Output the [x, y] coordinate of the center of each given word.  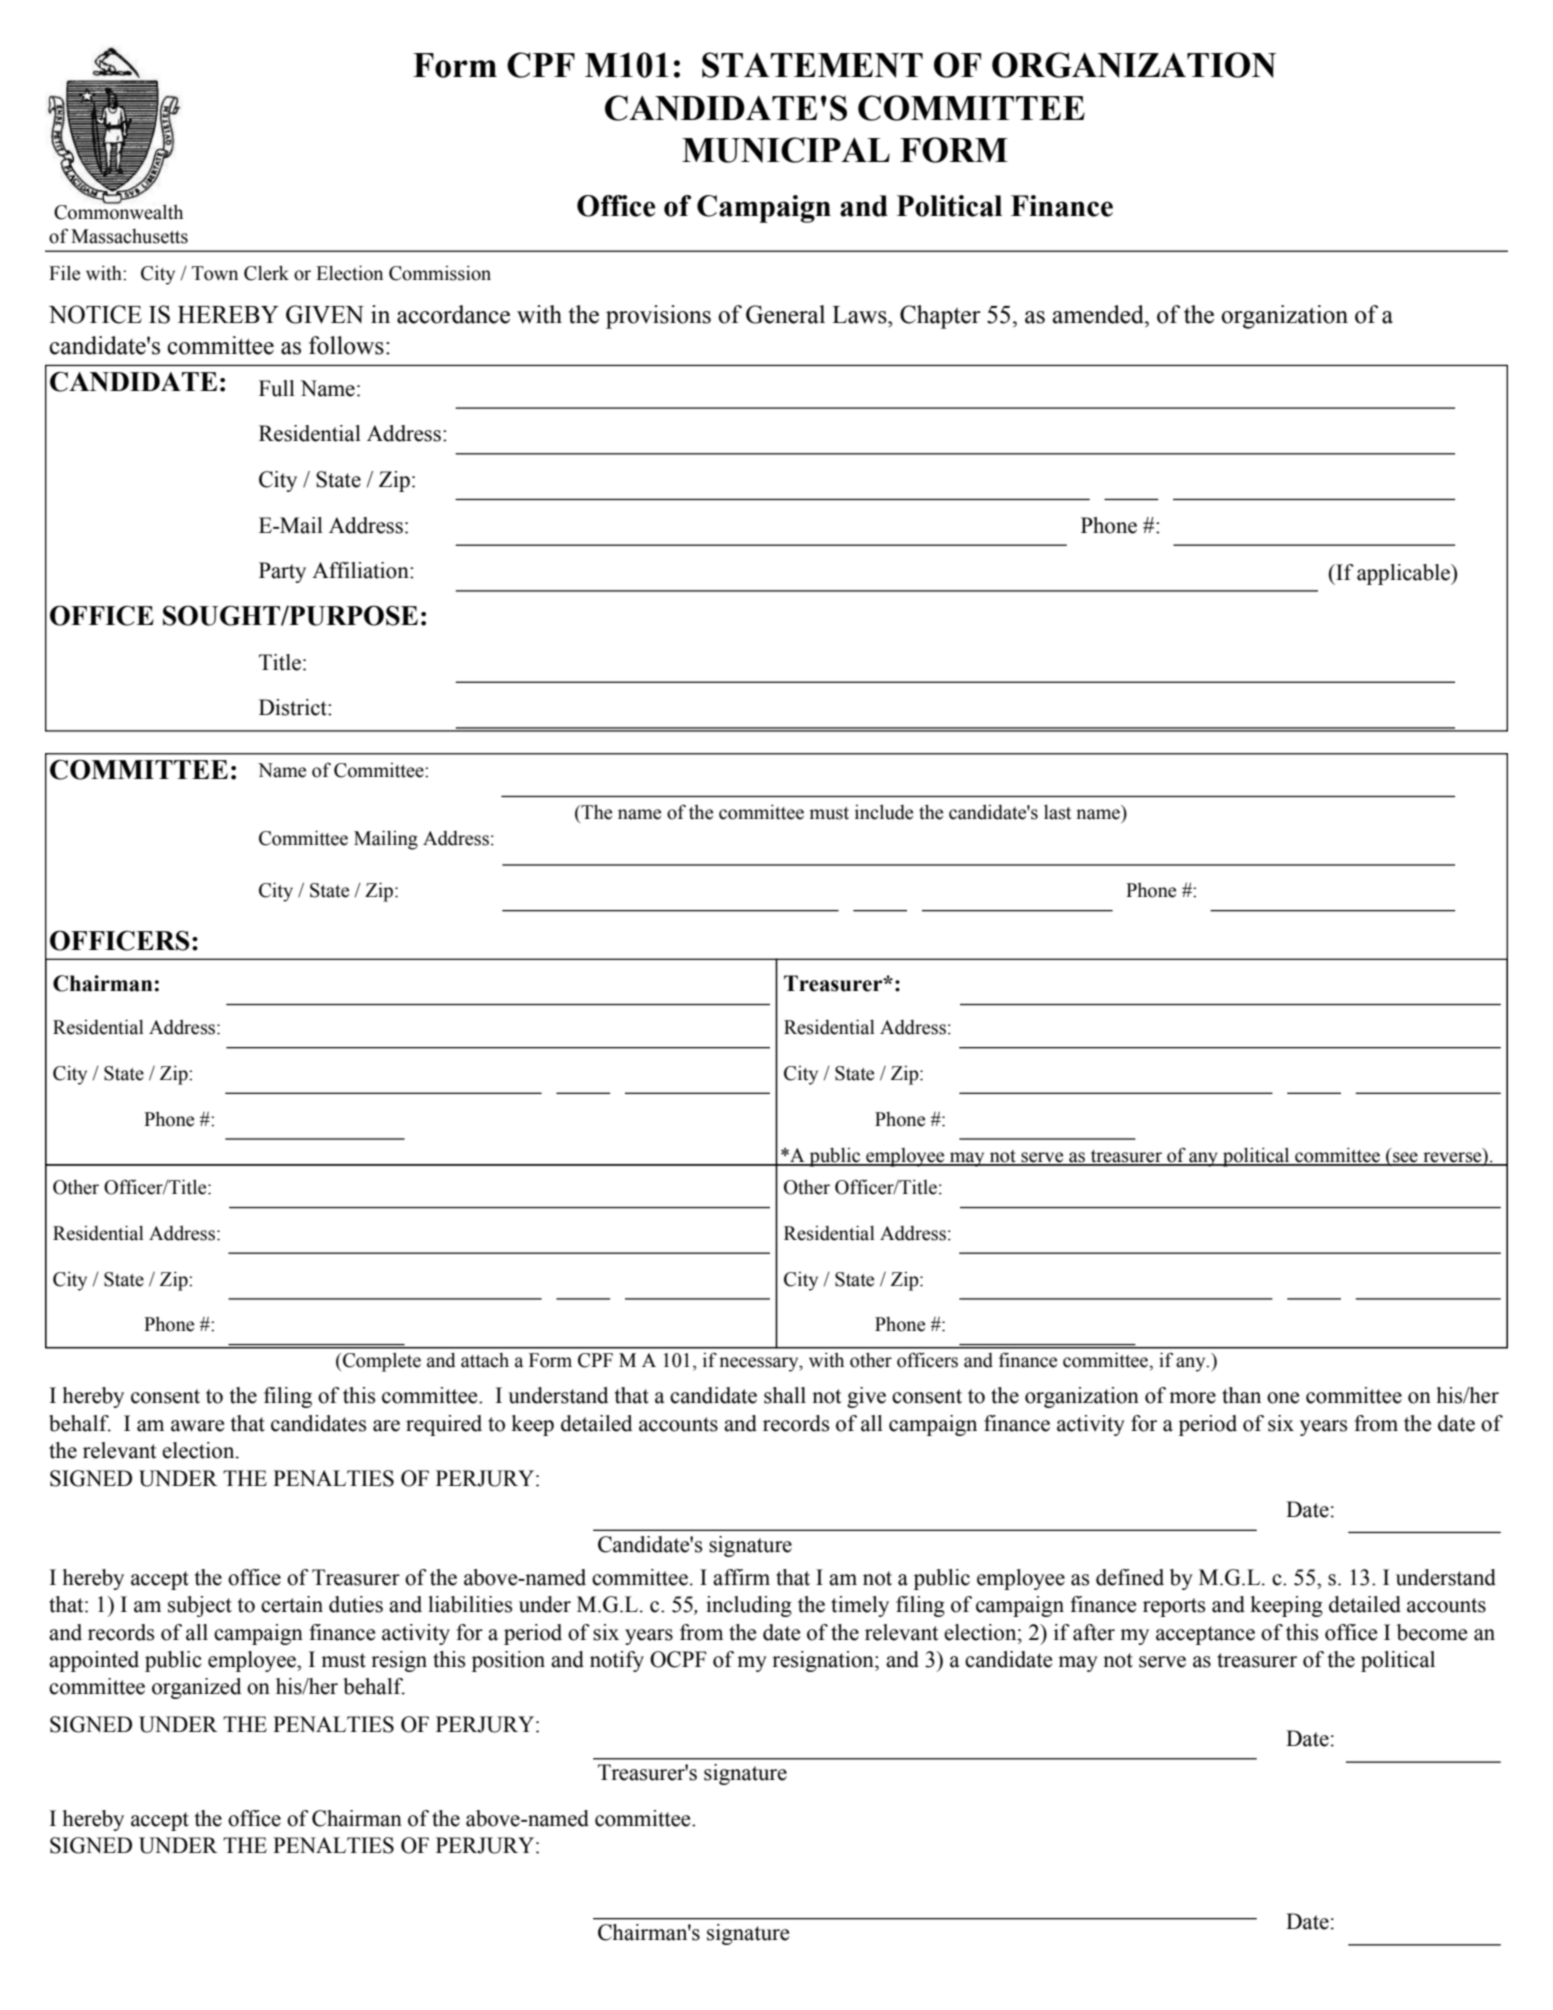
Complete [381, 1362]
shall [785, 1395]
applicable [1404, 574]
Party [282, 572]
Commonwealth [118, 211]
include [884, 812]
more [1192, 1398]
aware [197, 1426]
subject [200, 1606]
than [1241, 1395]
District [294, 707]
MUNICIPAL [786, 150]
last [1057, 812]
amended [1099, 314]
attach [485, 1360]
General [785, 314]
